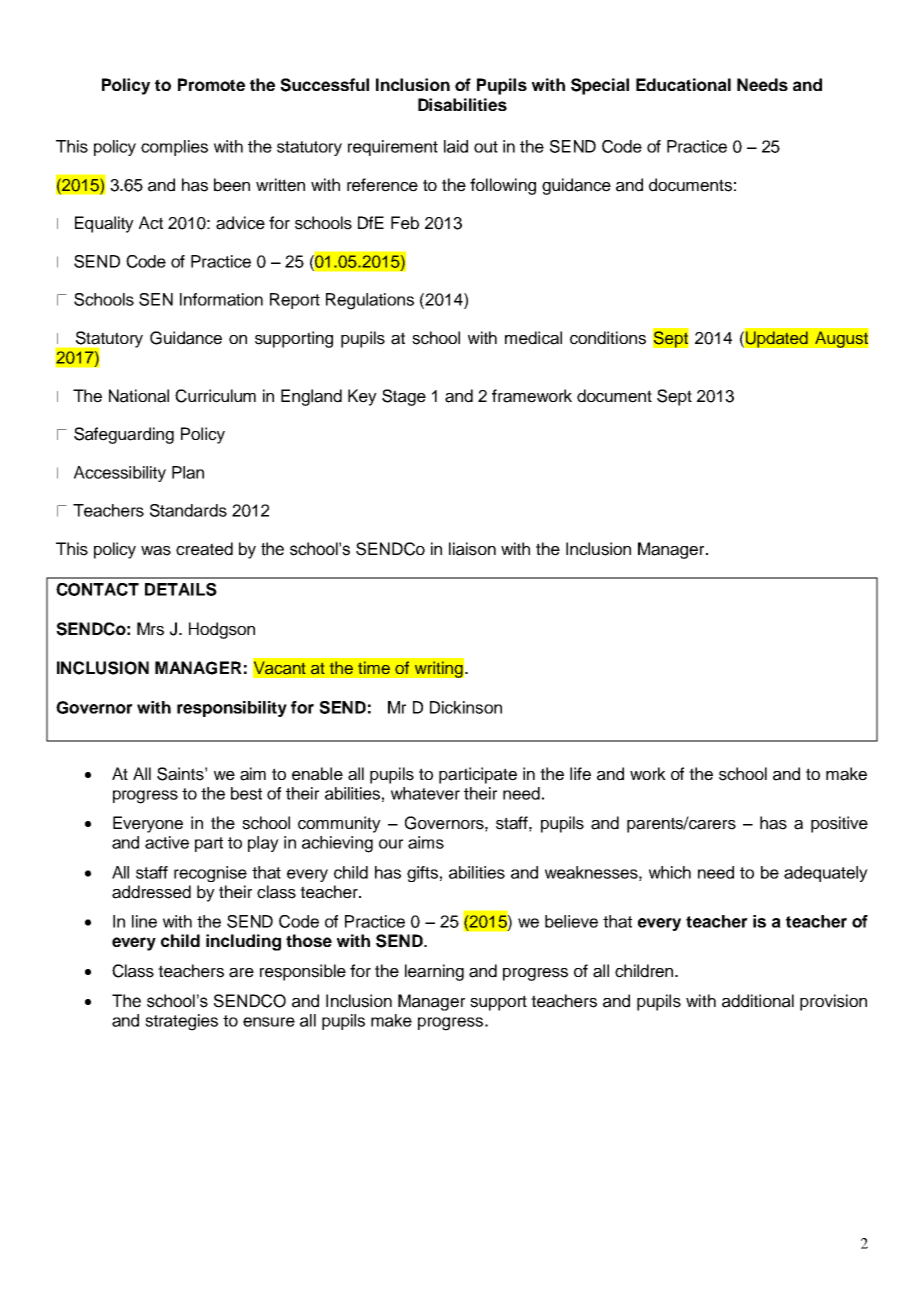 The height and width of the document is (1308, 924). Describe the element at coordinates (215, 396) in the document. I see `Curriculum` at that location.
